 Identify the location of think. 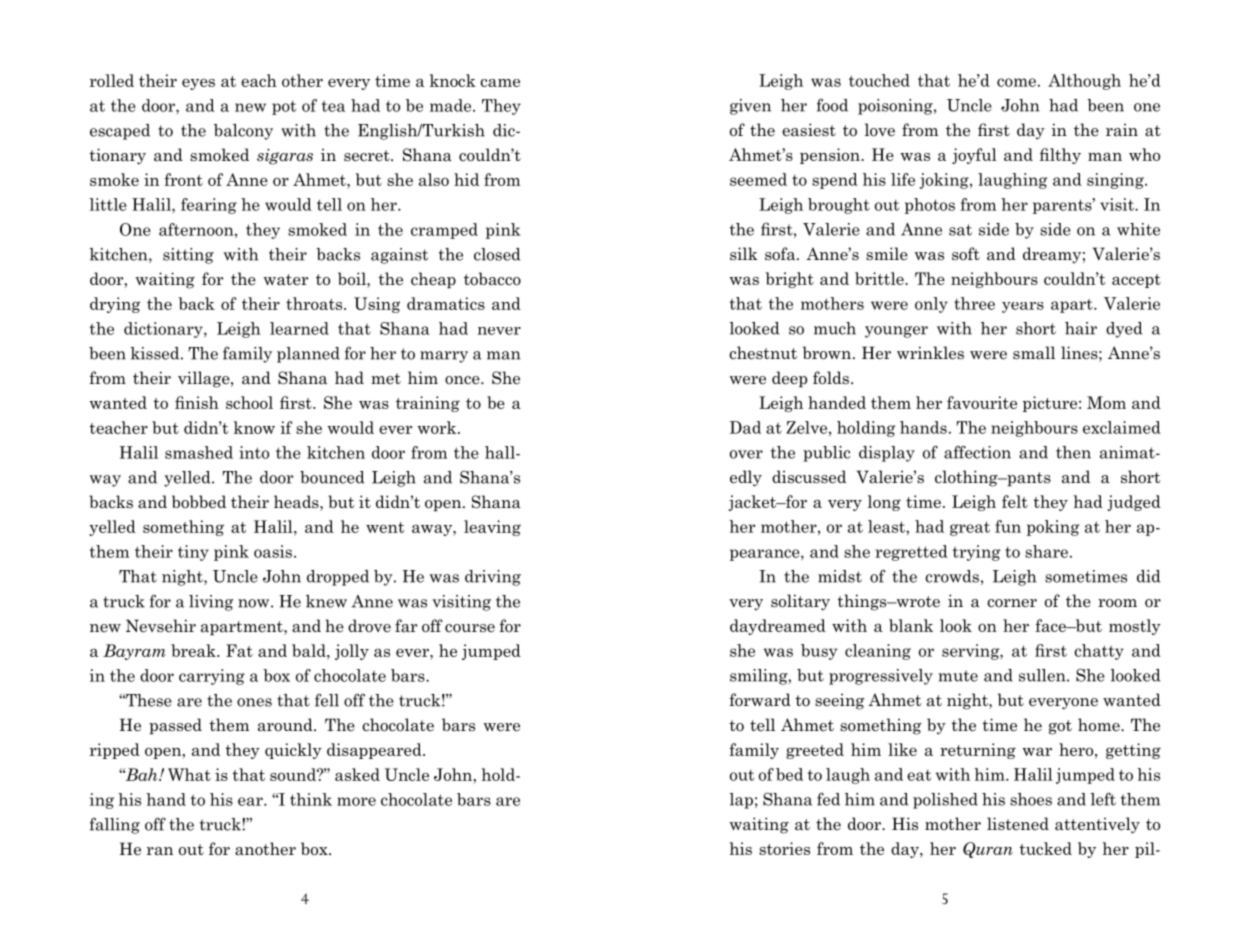
(311, 799).
